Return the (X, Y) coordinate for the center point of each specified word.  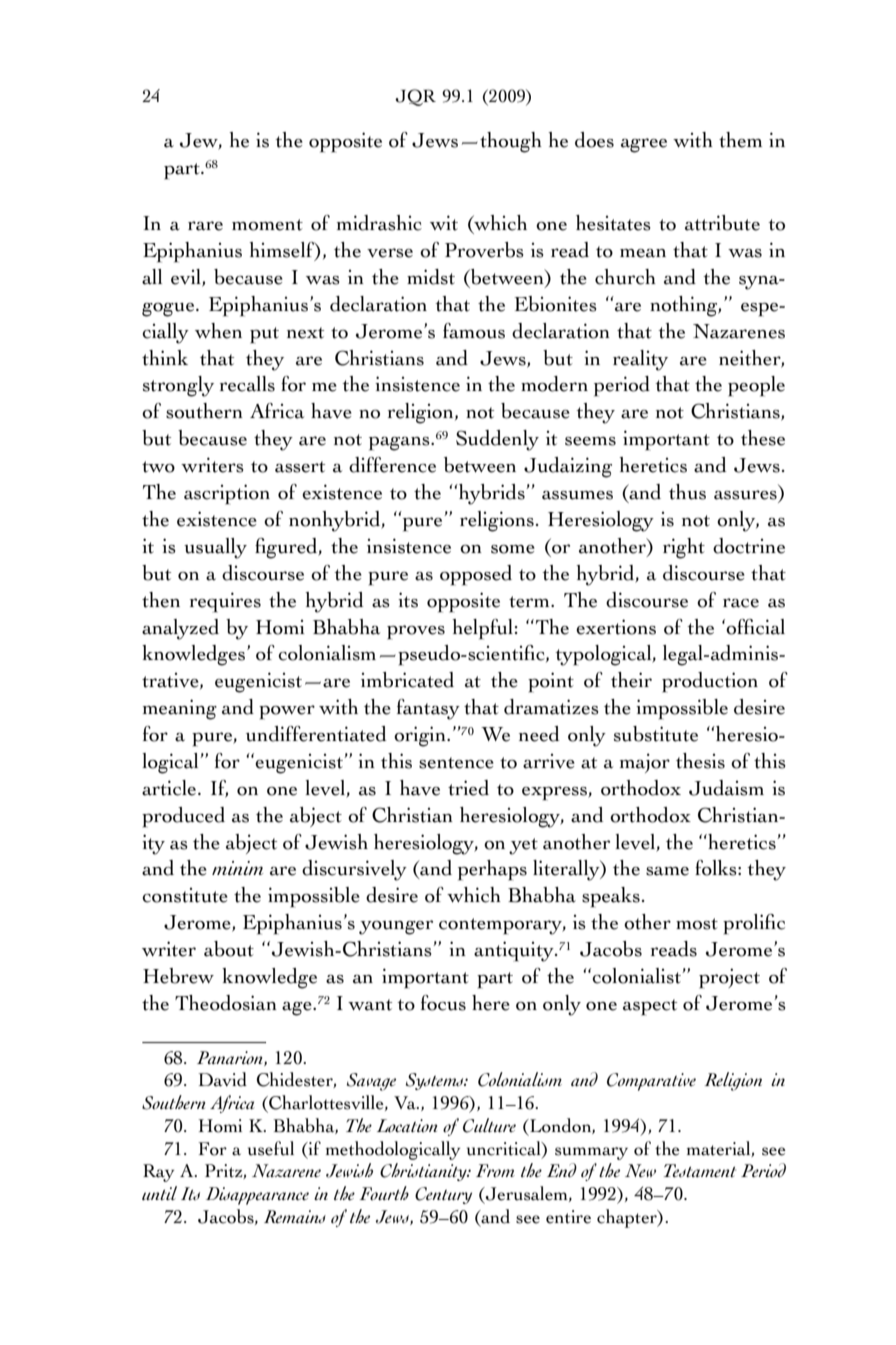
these (763, 438)
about (229, 949)
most (697, 924)
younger (396, 927)
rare (205, 226)
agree (644, 145)
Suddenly (497, 440)
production (710, 682)
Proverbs (484, 250)
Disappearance (257, 1196)
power (287, 712)
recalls (247, 384)
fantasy (428, 709)
